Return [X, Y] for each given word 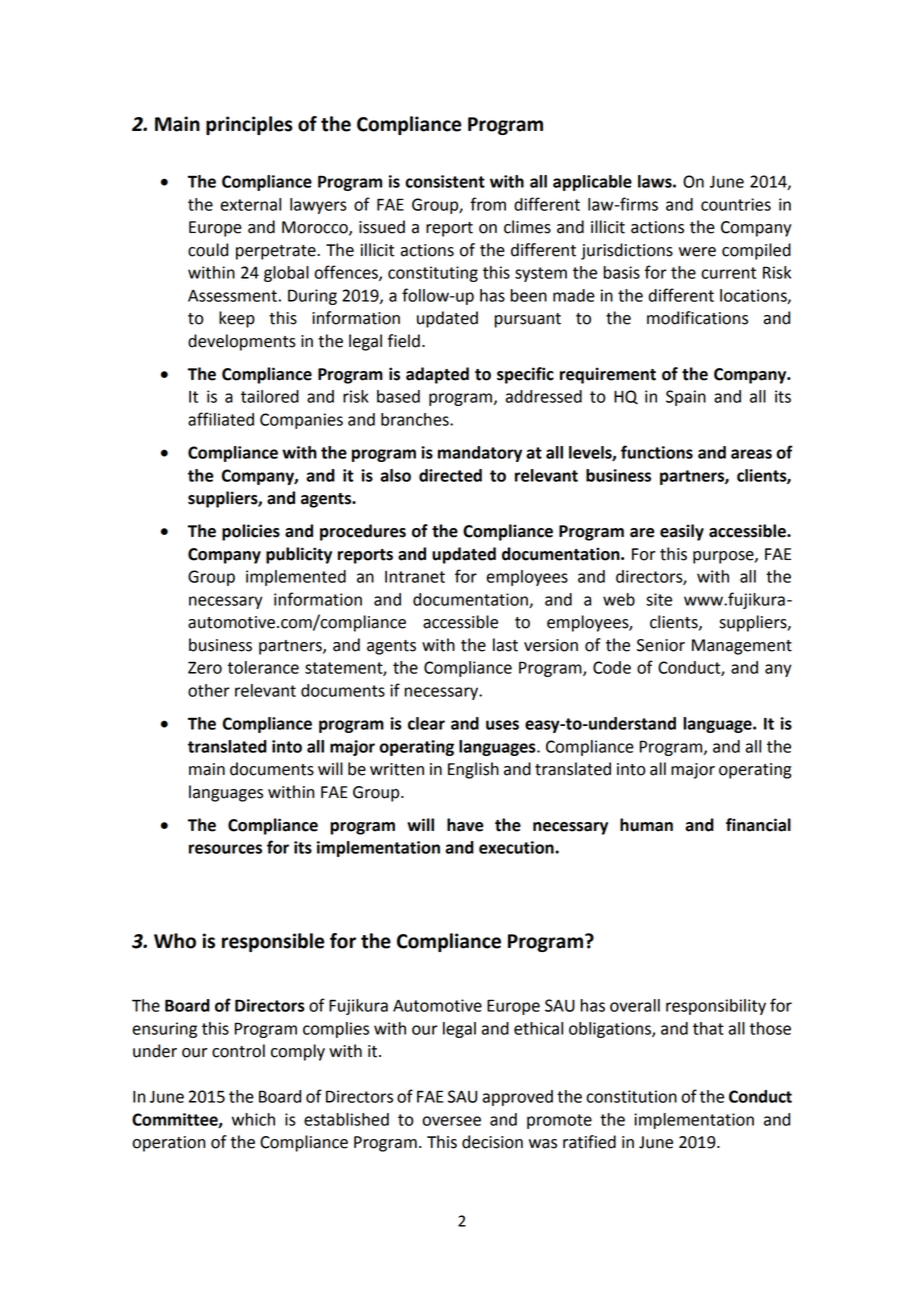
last [505, 645]
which [253, 1119]
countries [736, 204]
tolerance [263, 667]
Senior [661, 645]
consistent [445, 181]
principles [249, 125]
